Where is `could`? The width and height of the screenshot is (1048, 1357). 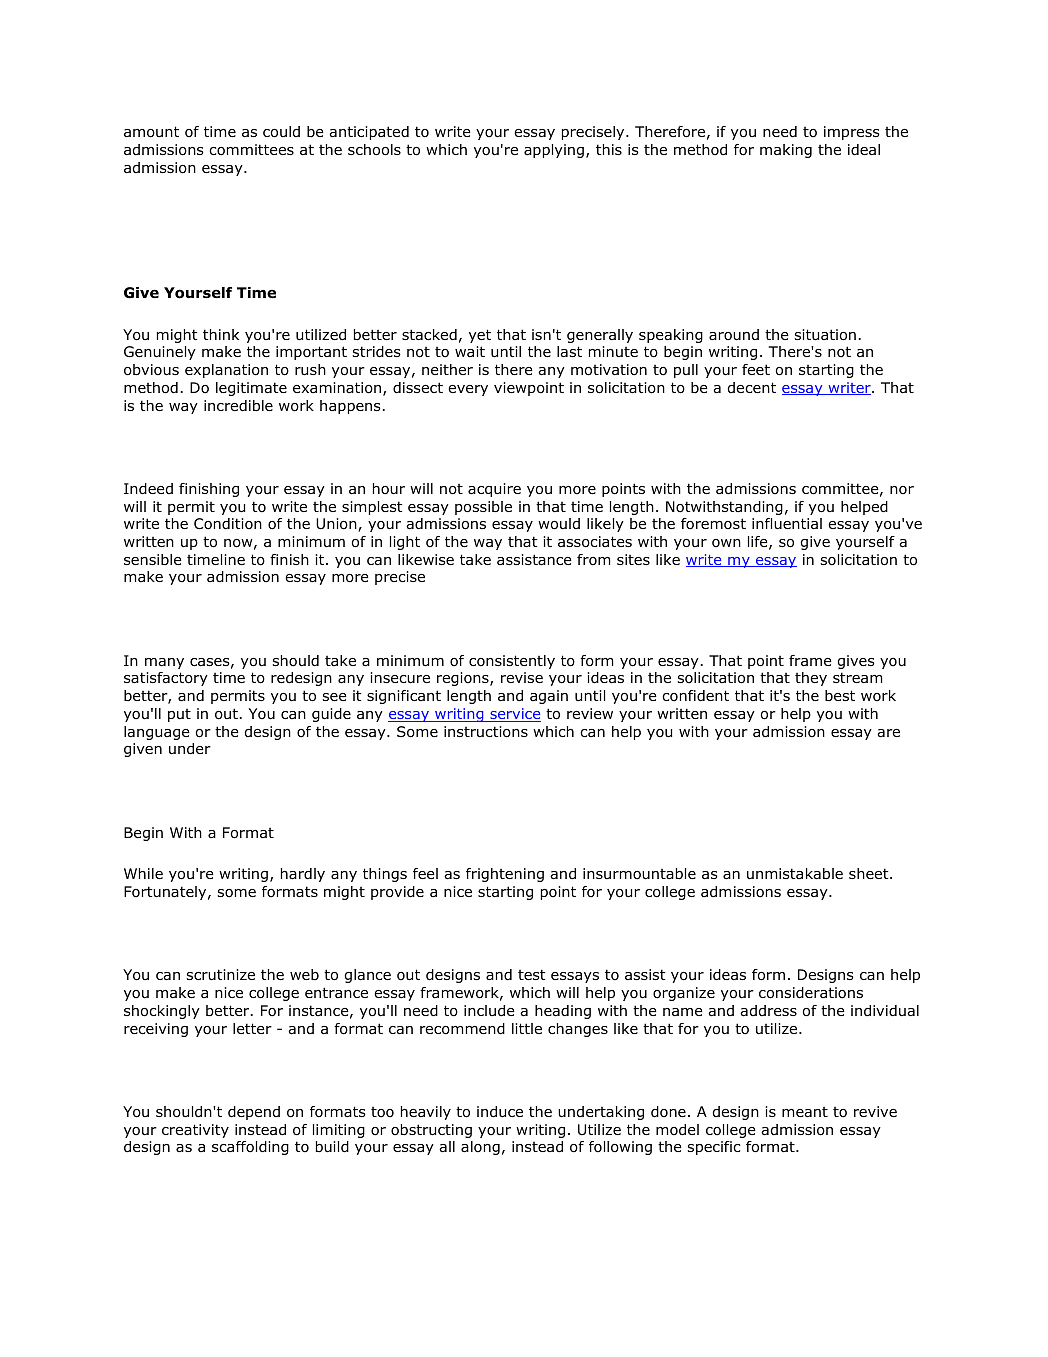
could is located at coordinates (281, 132).
